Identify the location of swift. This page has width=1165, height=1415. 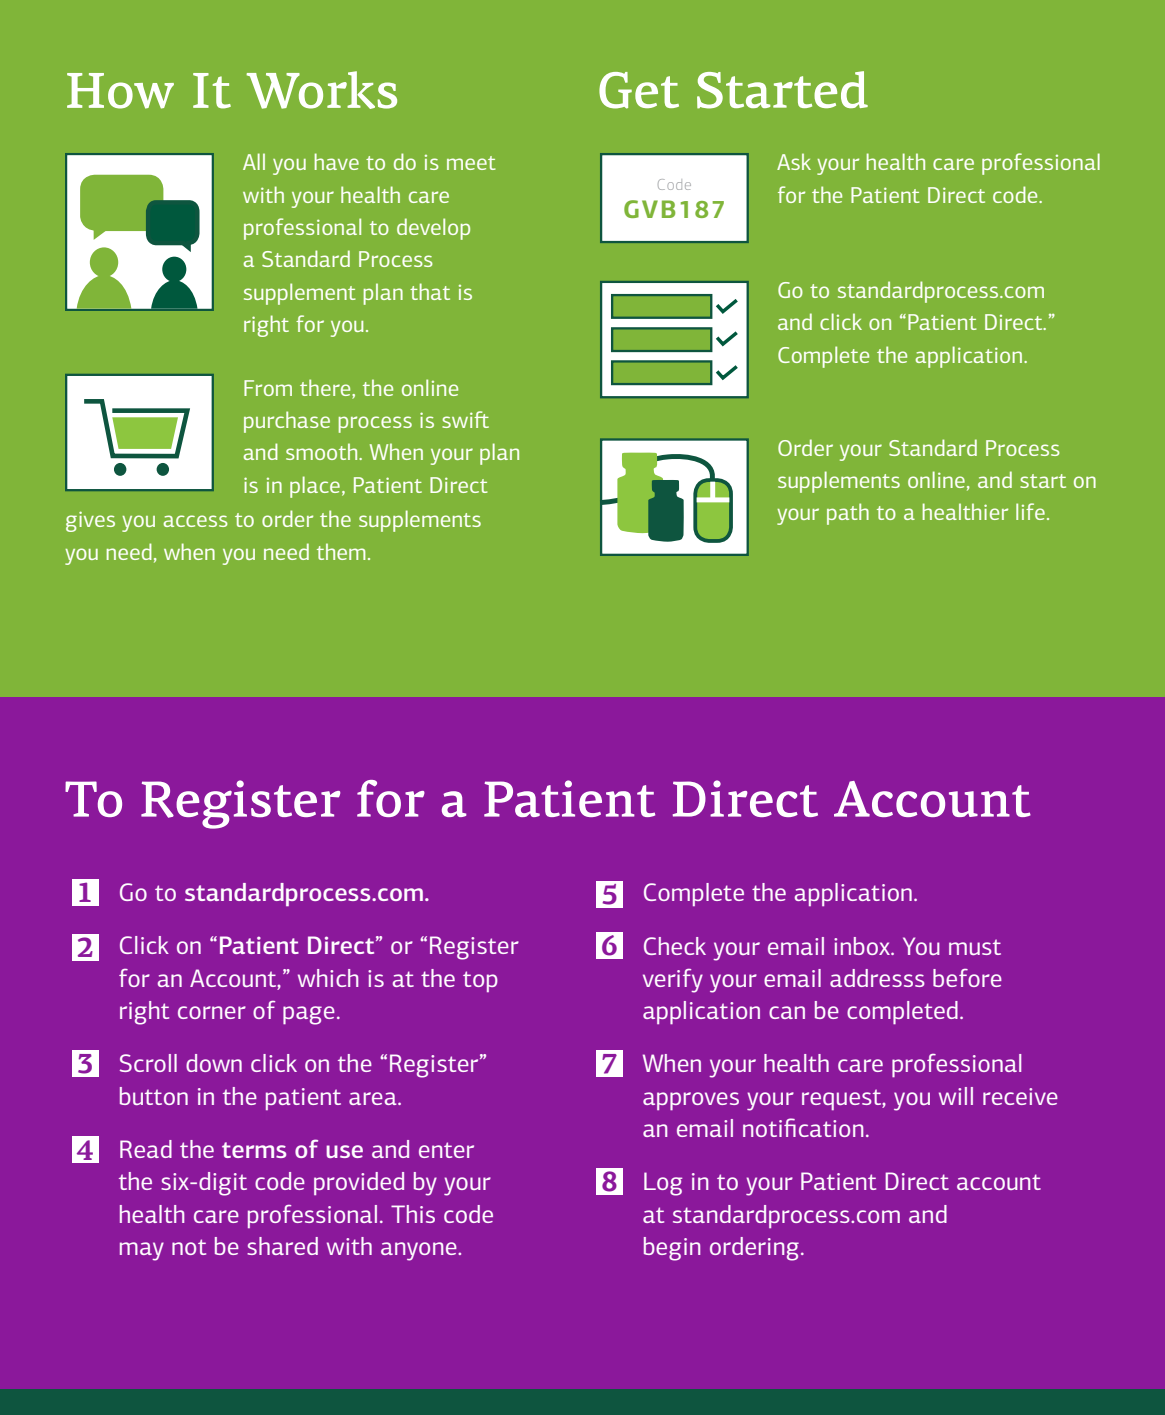
(465, 419).
